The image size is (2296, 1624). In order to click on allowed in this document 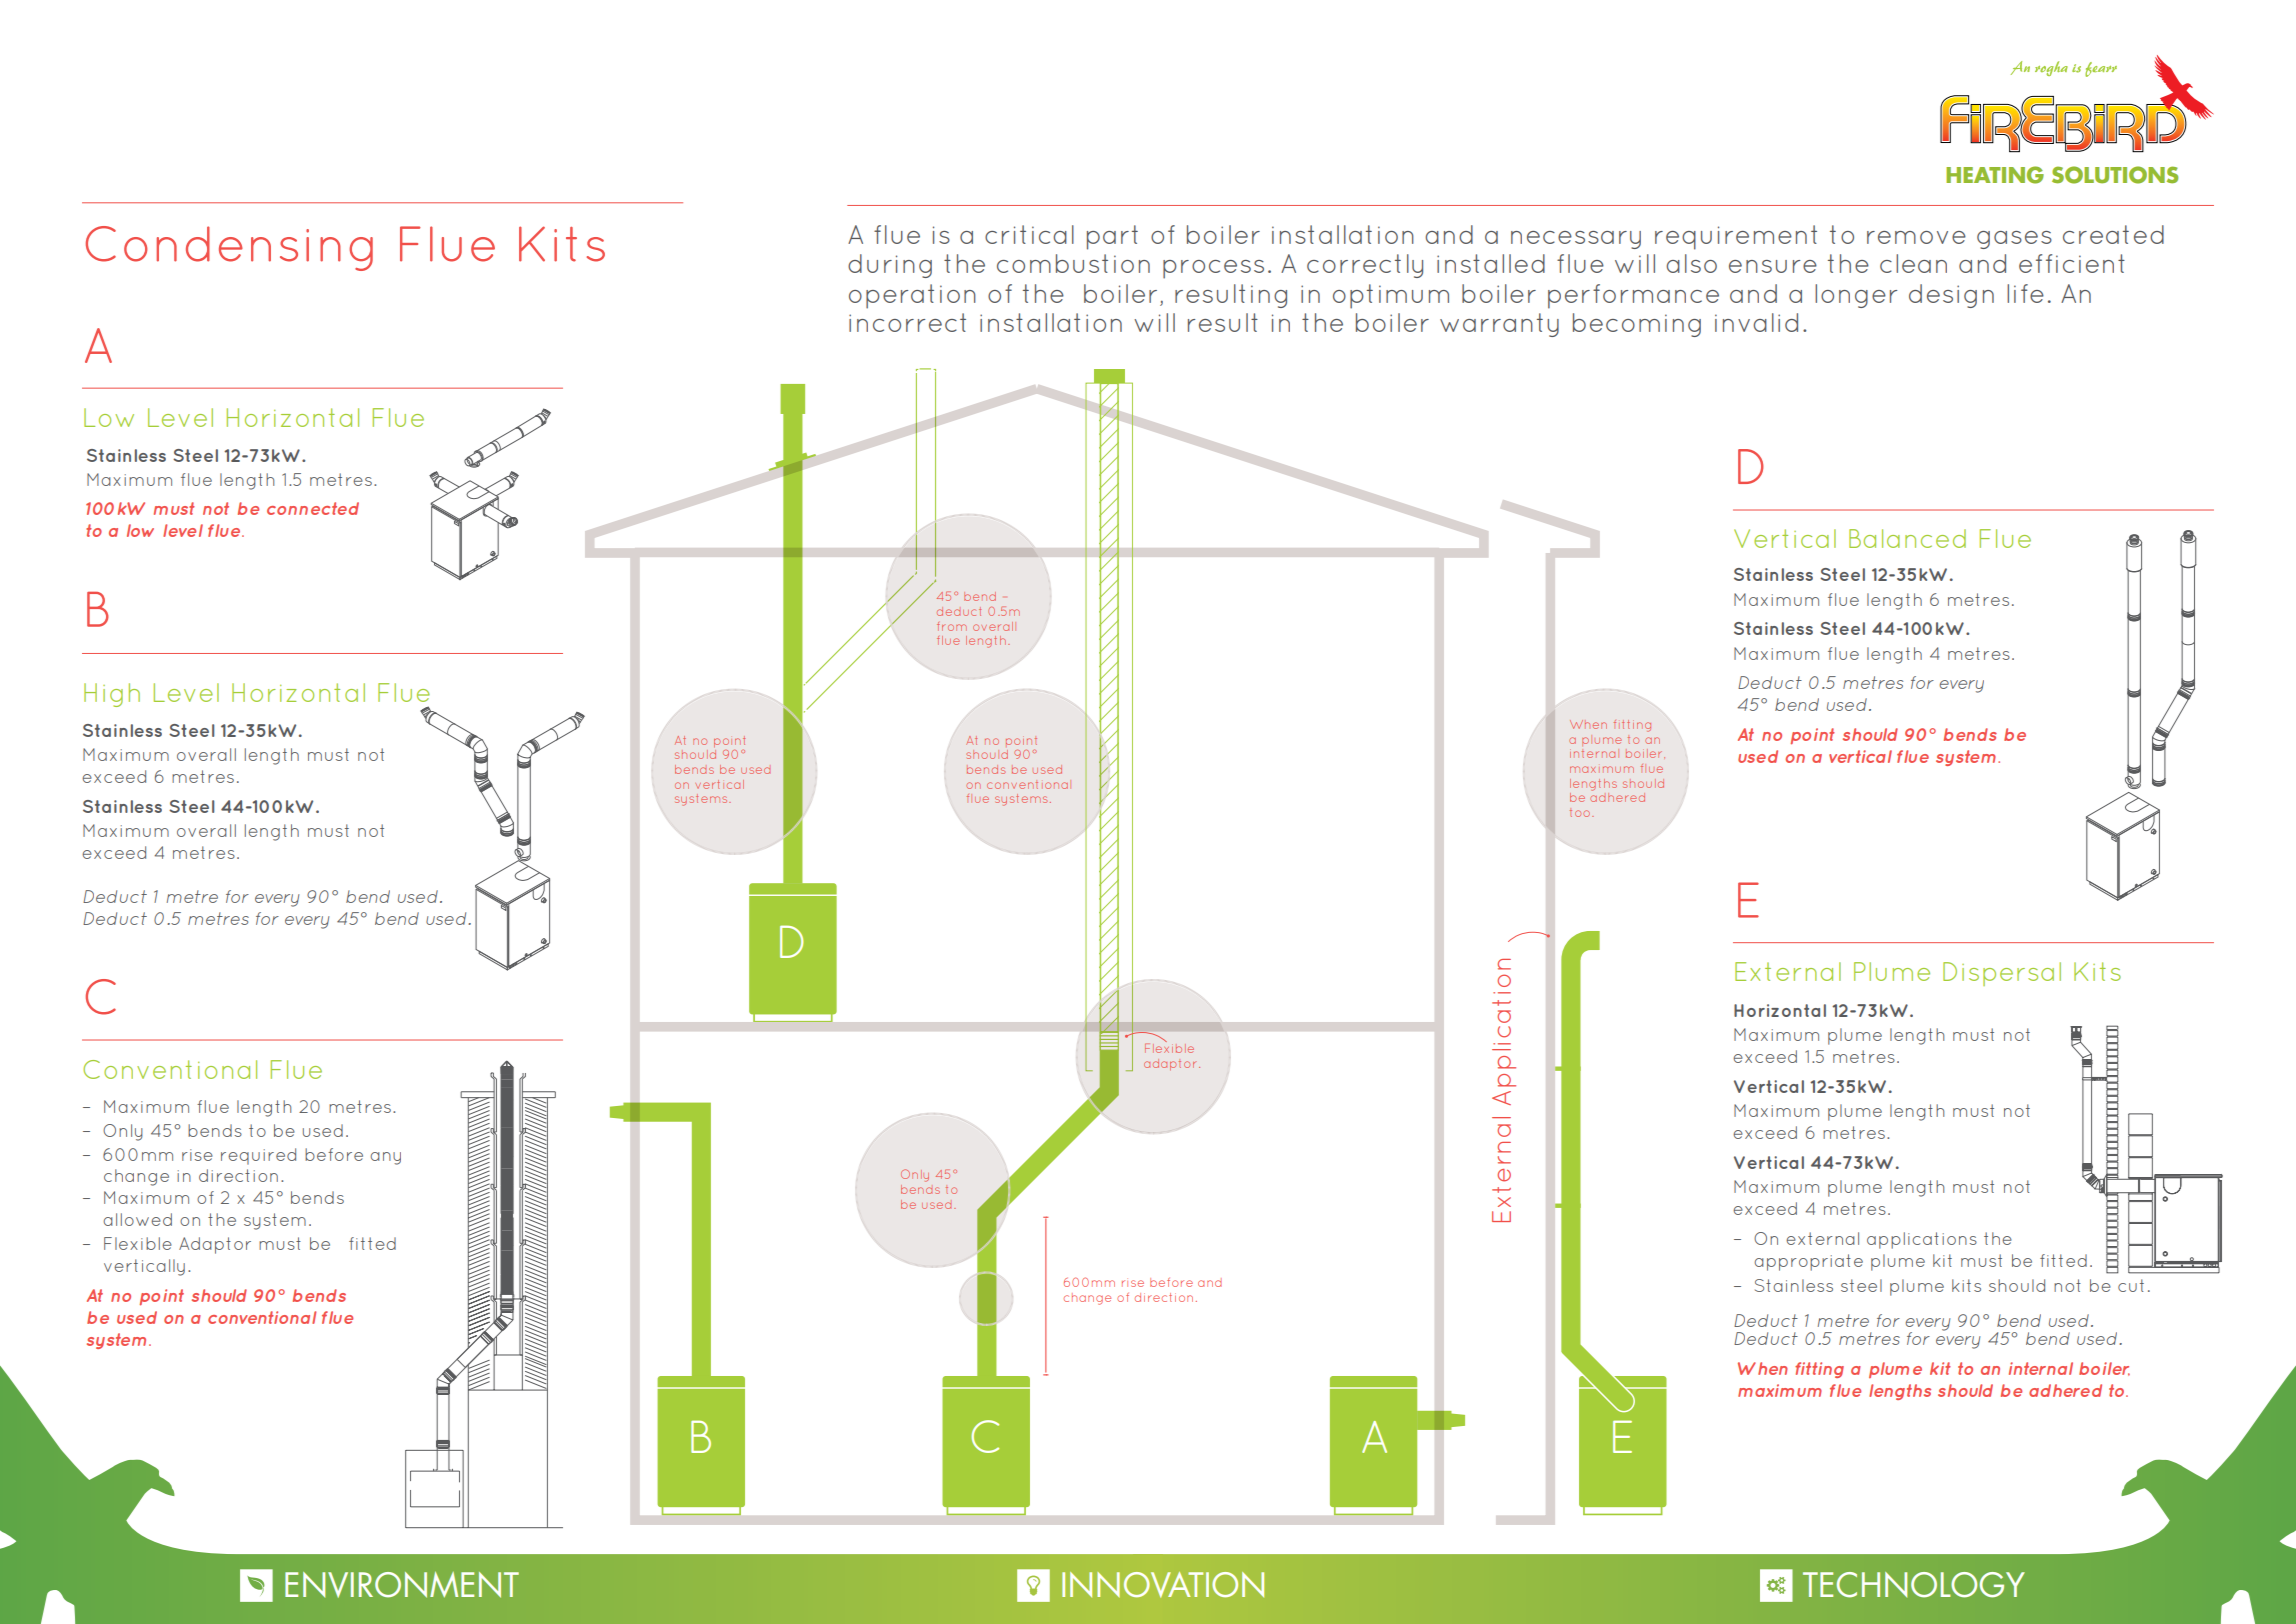, I will do `click(137, 1219)`.
